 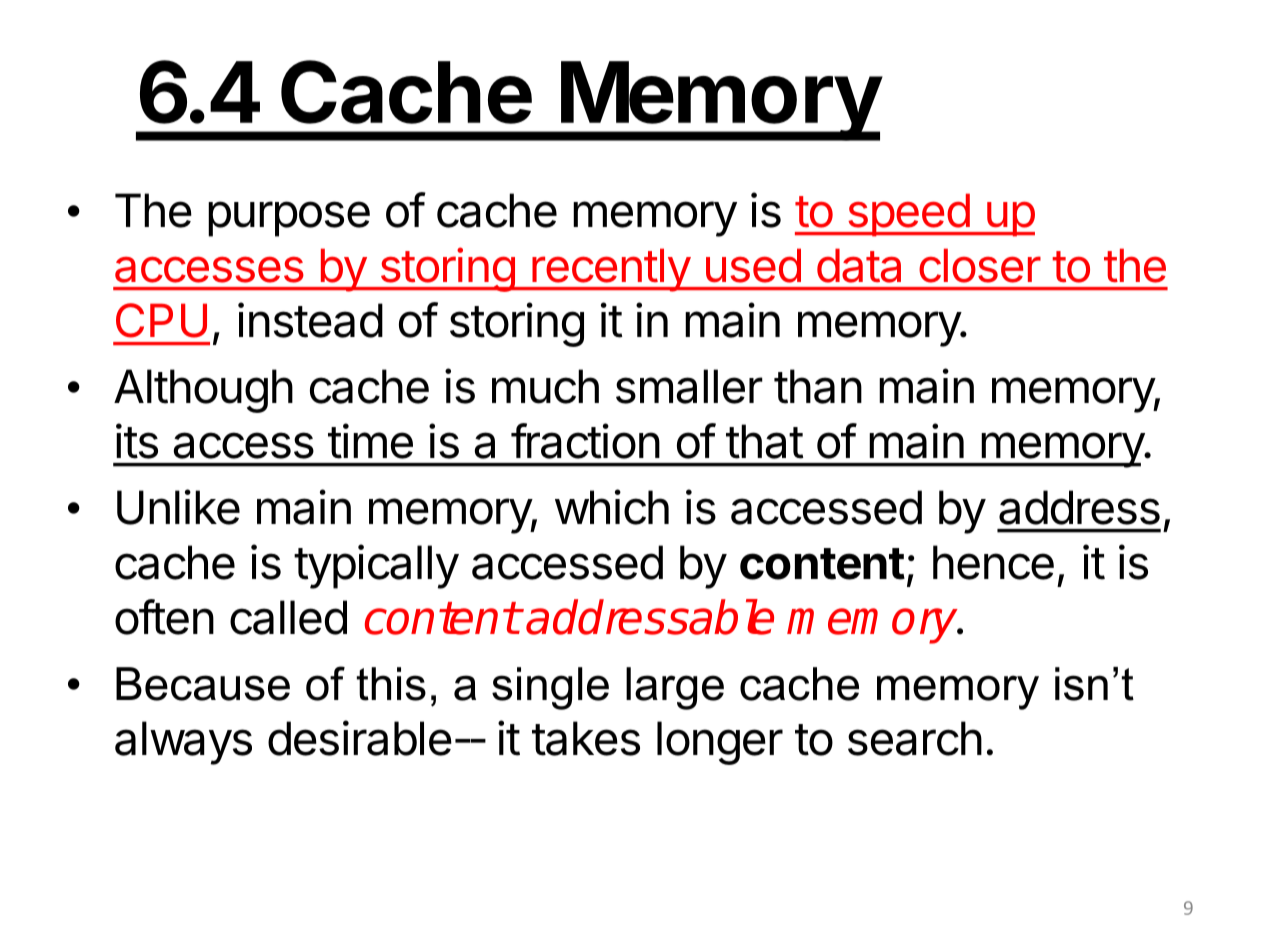 I want to click on than, so click(x=818, y=386).
